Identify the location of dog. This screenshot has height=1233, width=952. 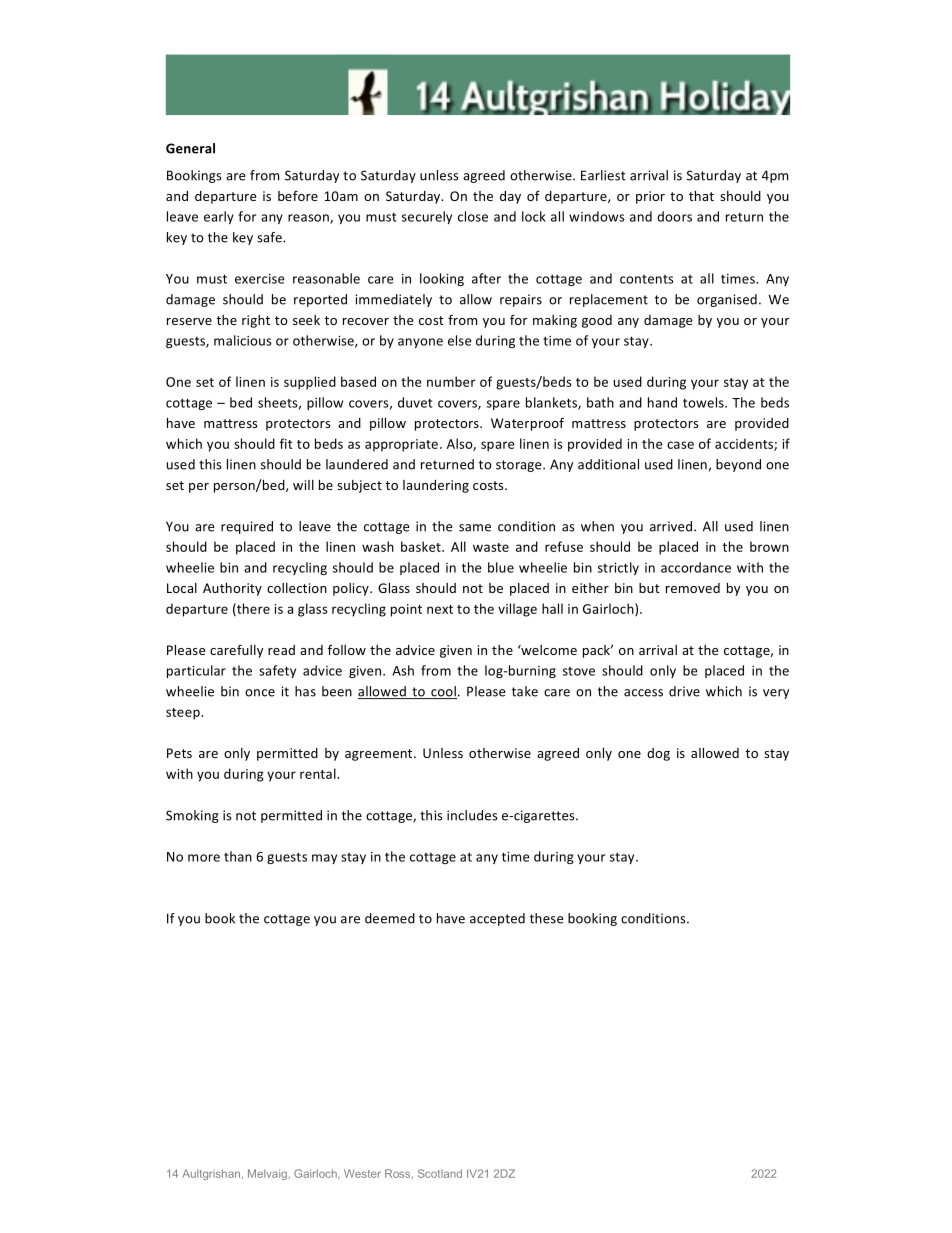
(658, 754).
